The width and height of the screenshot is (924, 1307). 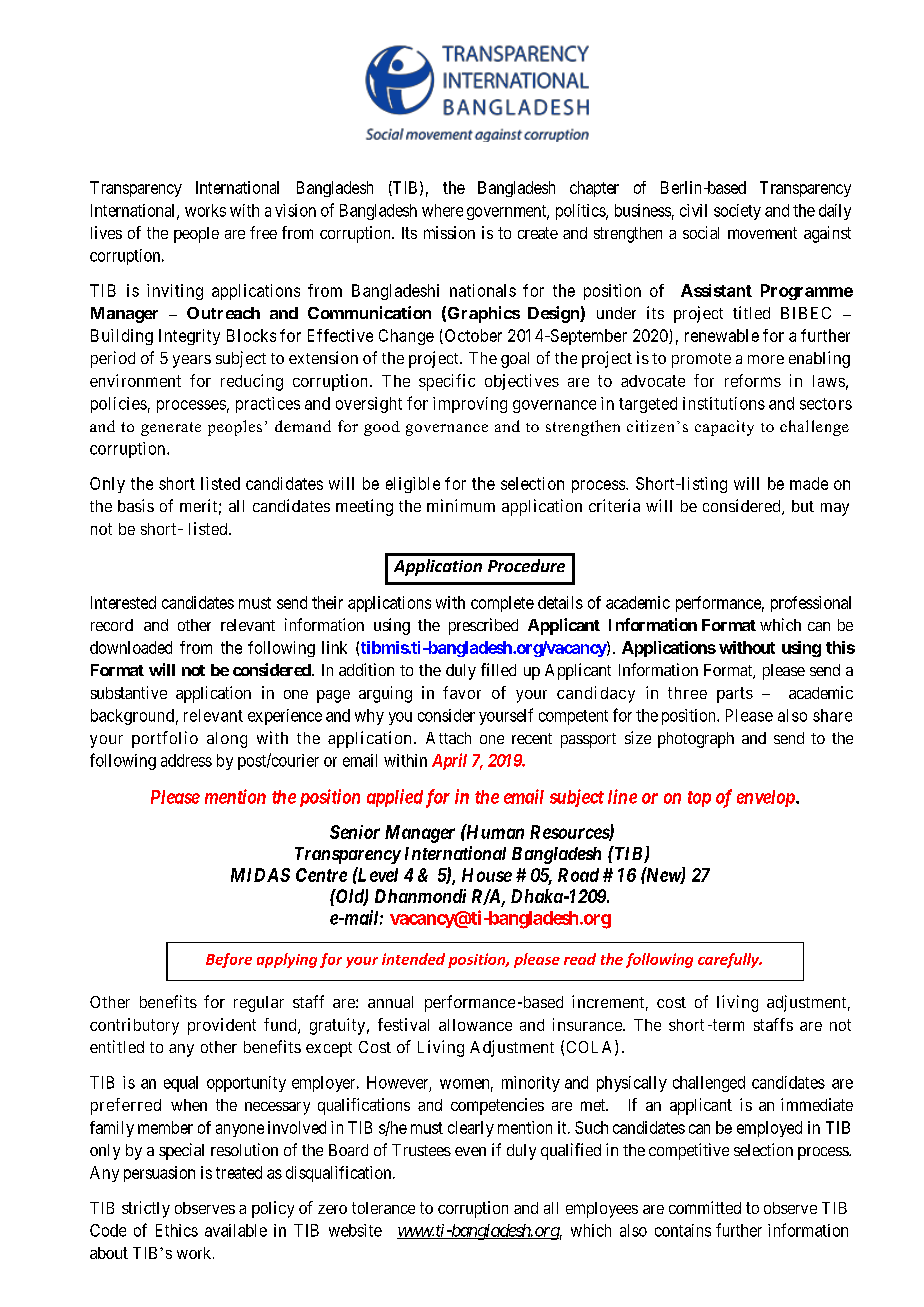 What do you see at coordinates (449, 232) in the screenshot?
I see `mission` at bounding box center [449, 232].
